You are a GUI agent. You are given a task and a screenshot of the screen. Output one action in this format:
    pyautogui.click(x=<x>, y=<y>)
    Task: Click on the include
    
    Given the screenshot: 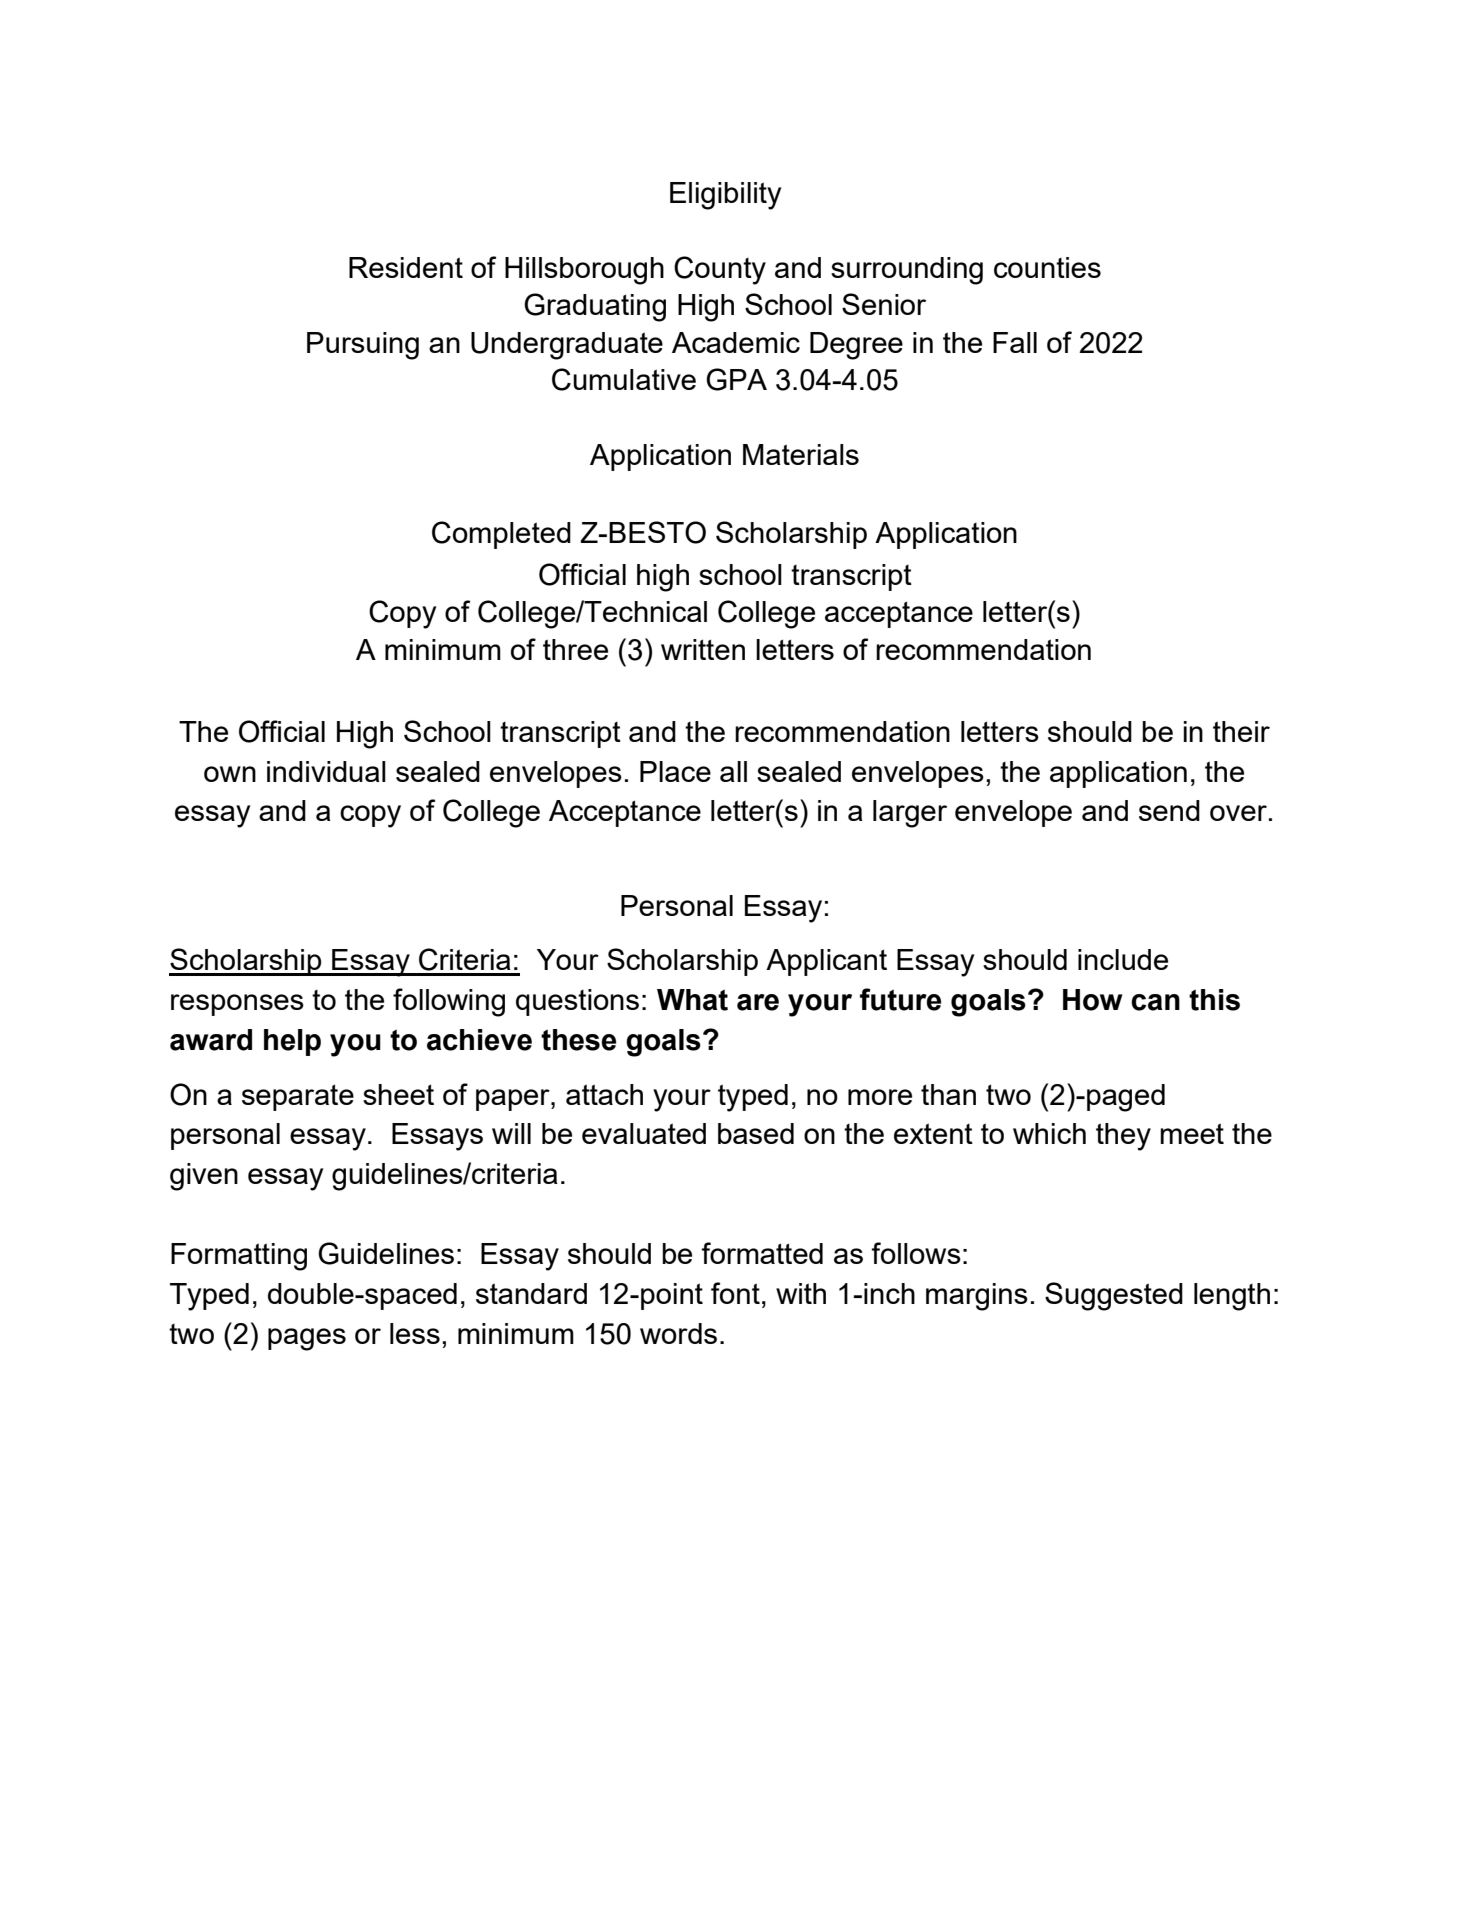 What is the action you would take?
    pyautogui.click(x=1123, y=959)
